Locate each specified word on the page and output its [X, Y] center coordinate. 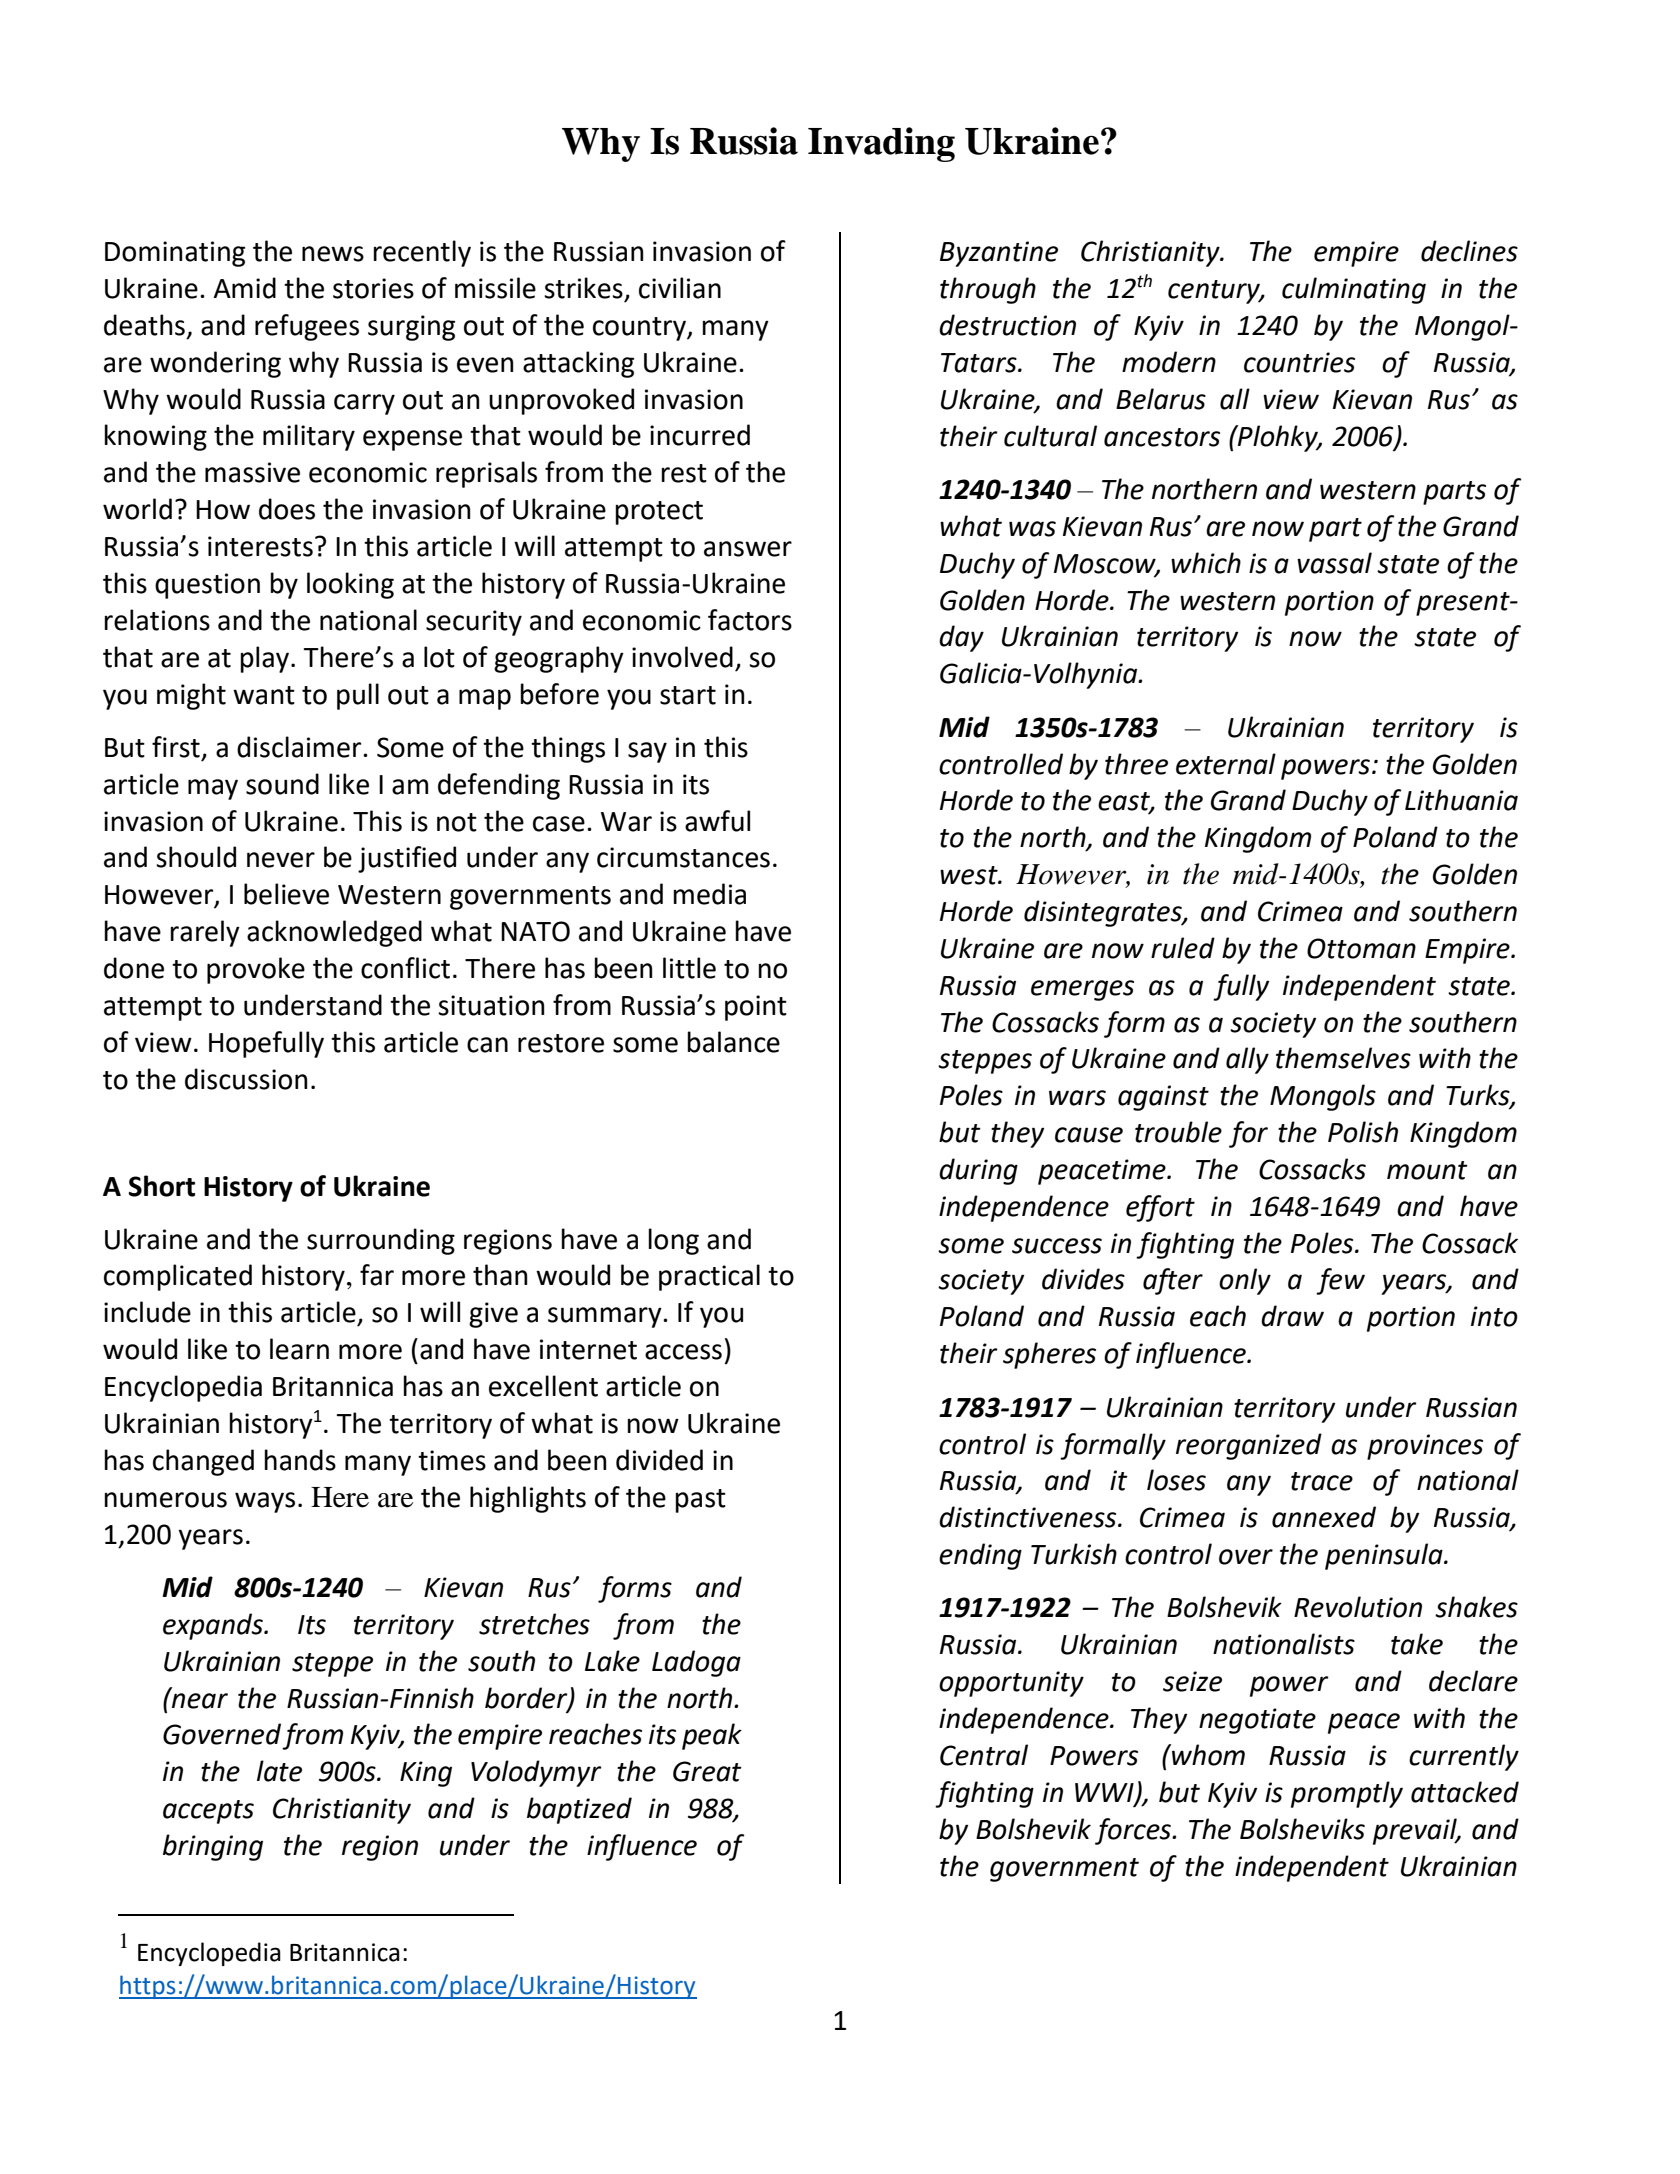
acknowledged [334, 933]
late [279, 1771]
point [756, 1008]
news [333, 254]
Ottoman [1361, 948]
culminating [1354, 290]
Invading [881, 144]
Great [707, 1771]
